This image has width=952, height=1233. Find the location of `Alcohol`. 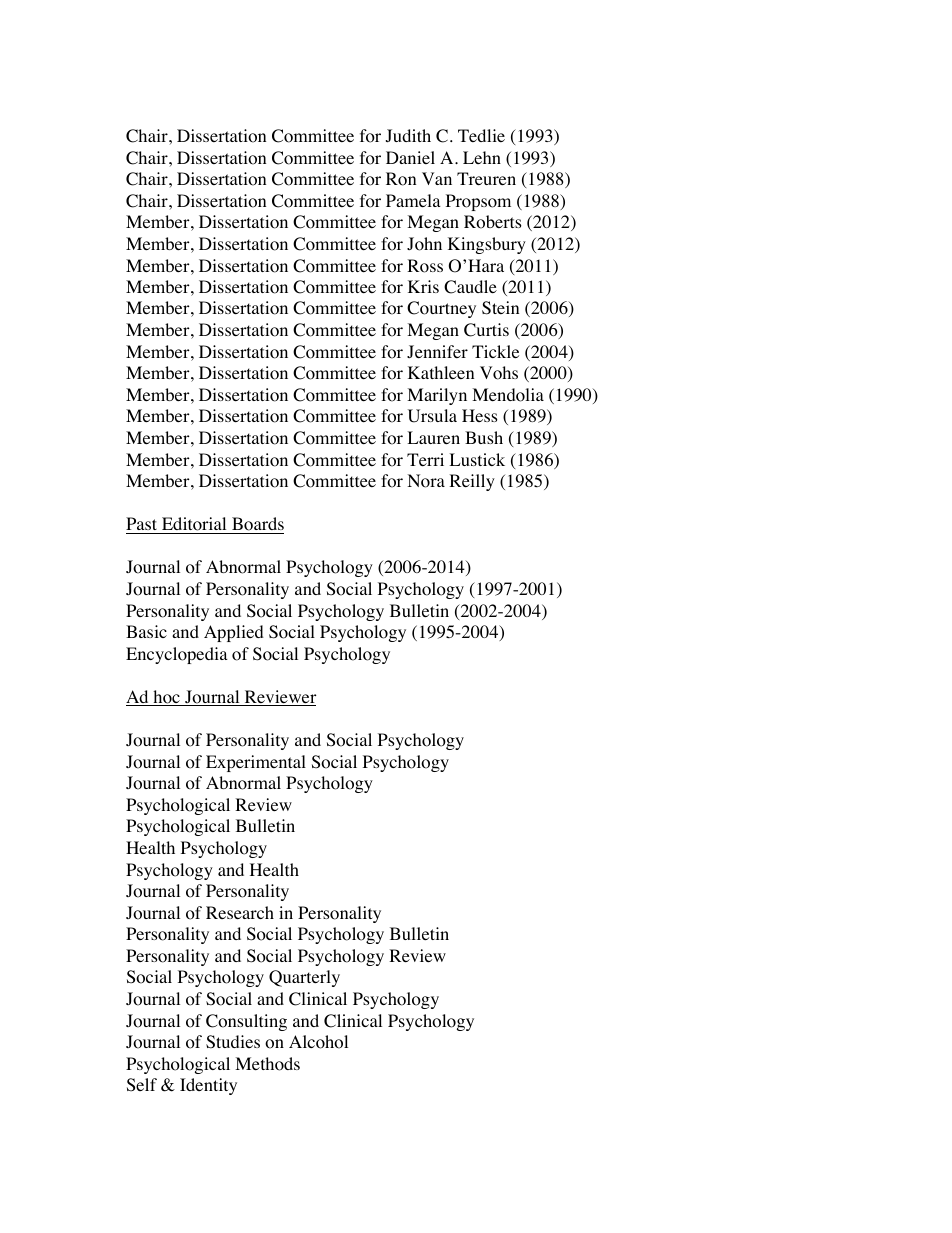

Alcohol is located at coordinates (318, 1042).
